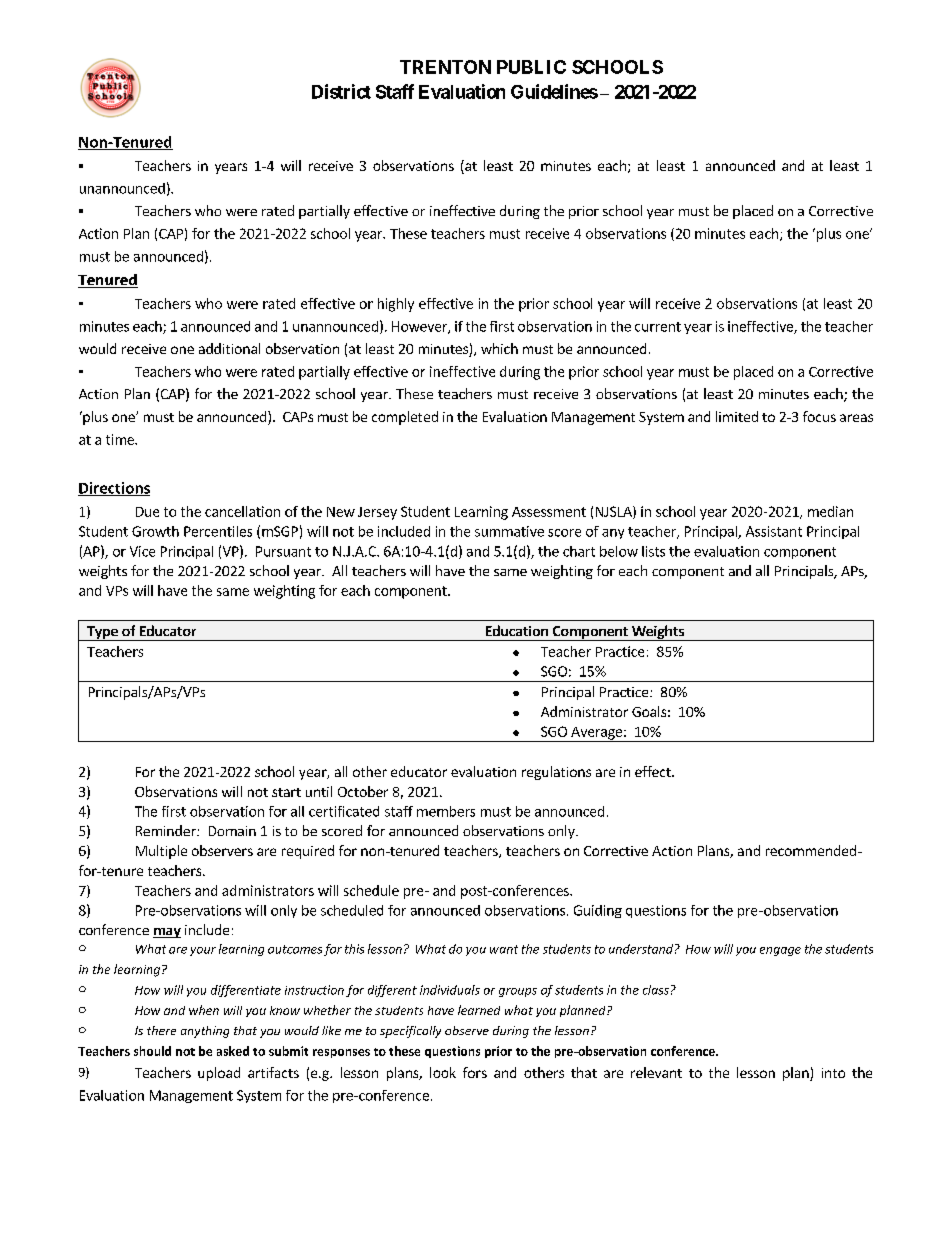  I want to click on highly, so click(396, 305).
